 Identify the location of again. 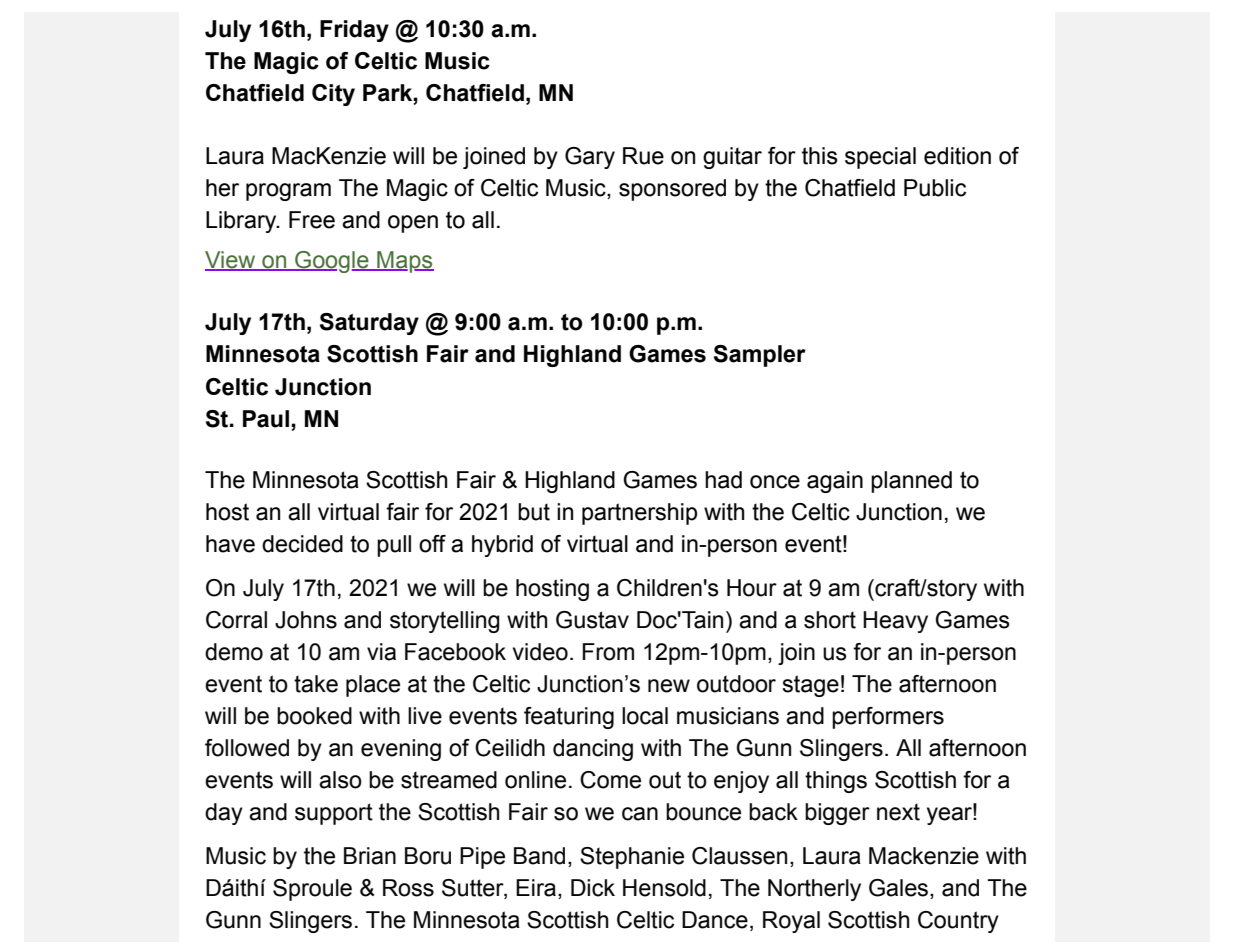
(835, 482).
